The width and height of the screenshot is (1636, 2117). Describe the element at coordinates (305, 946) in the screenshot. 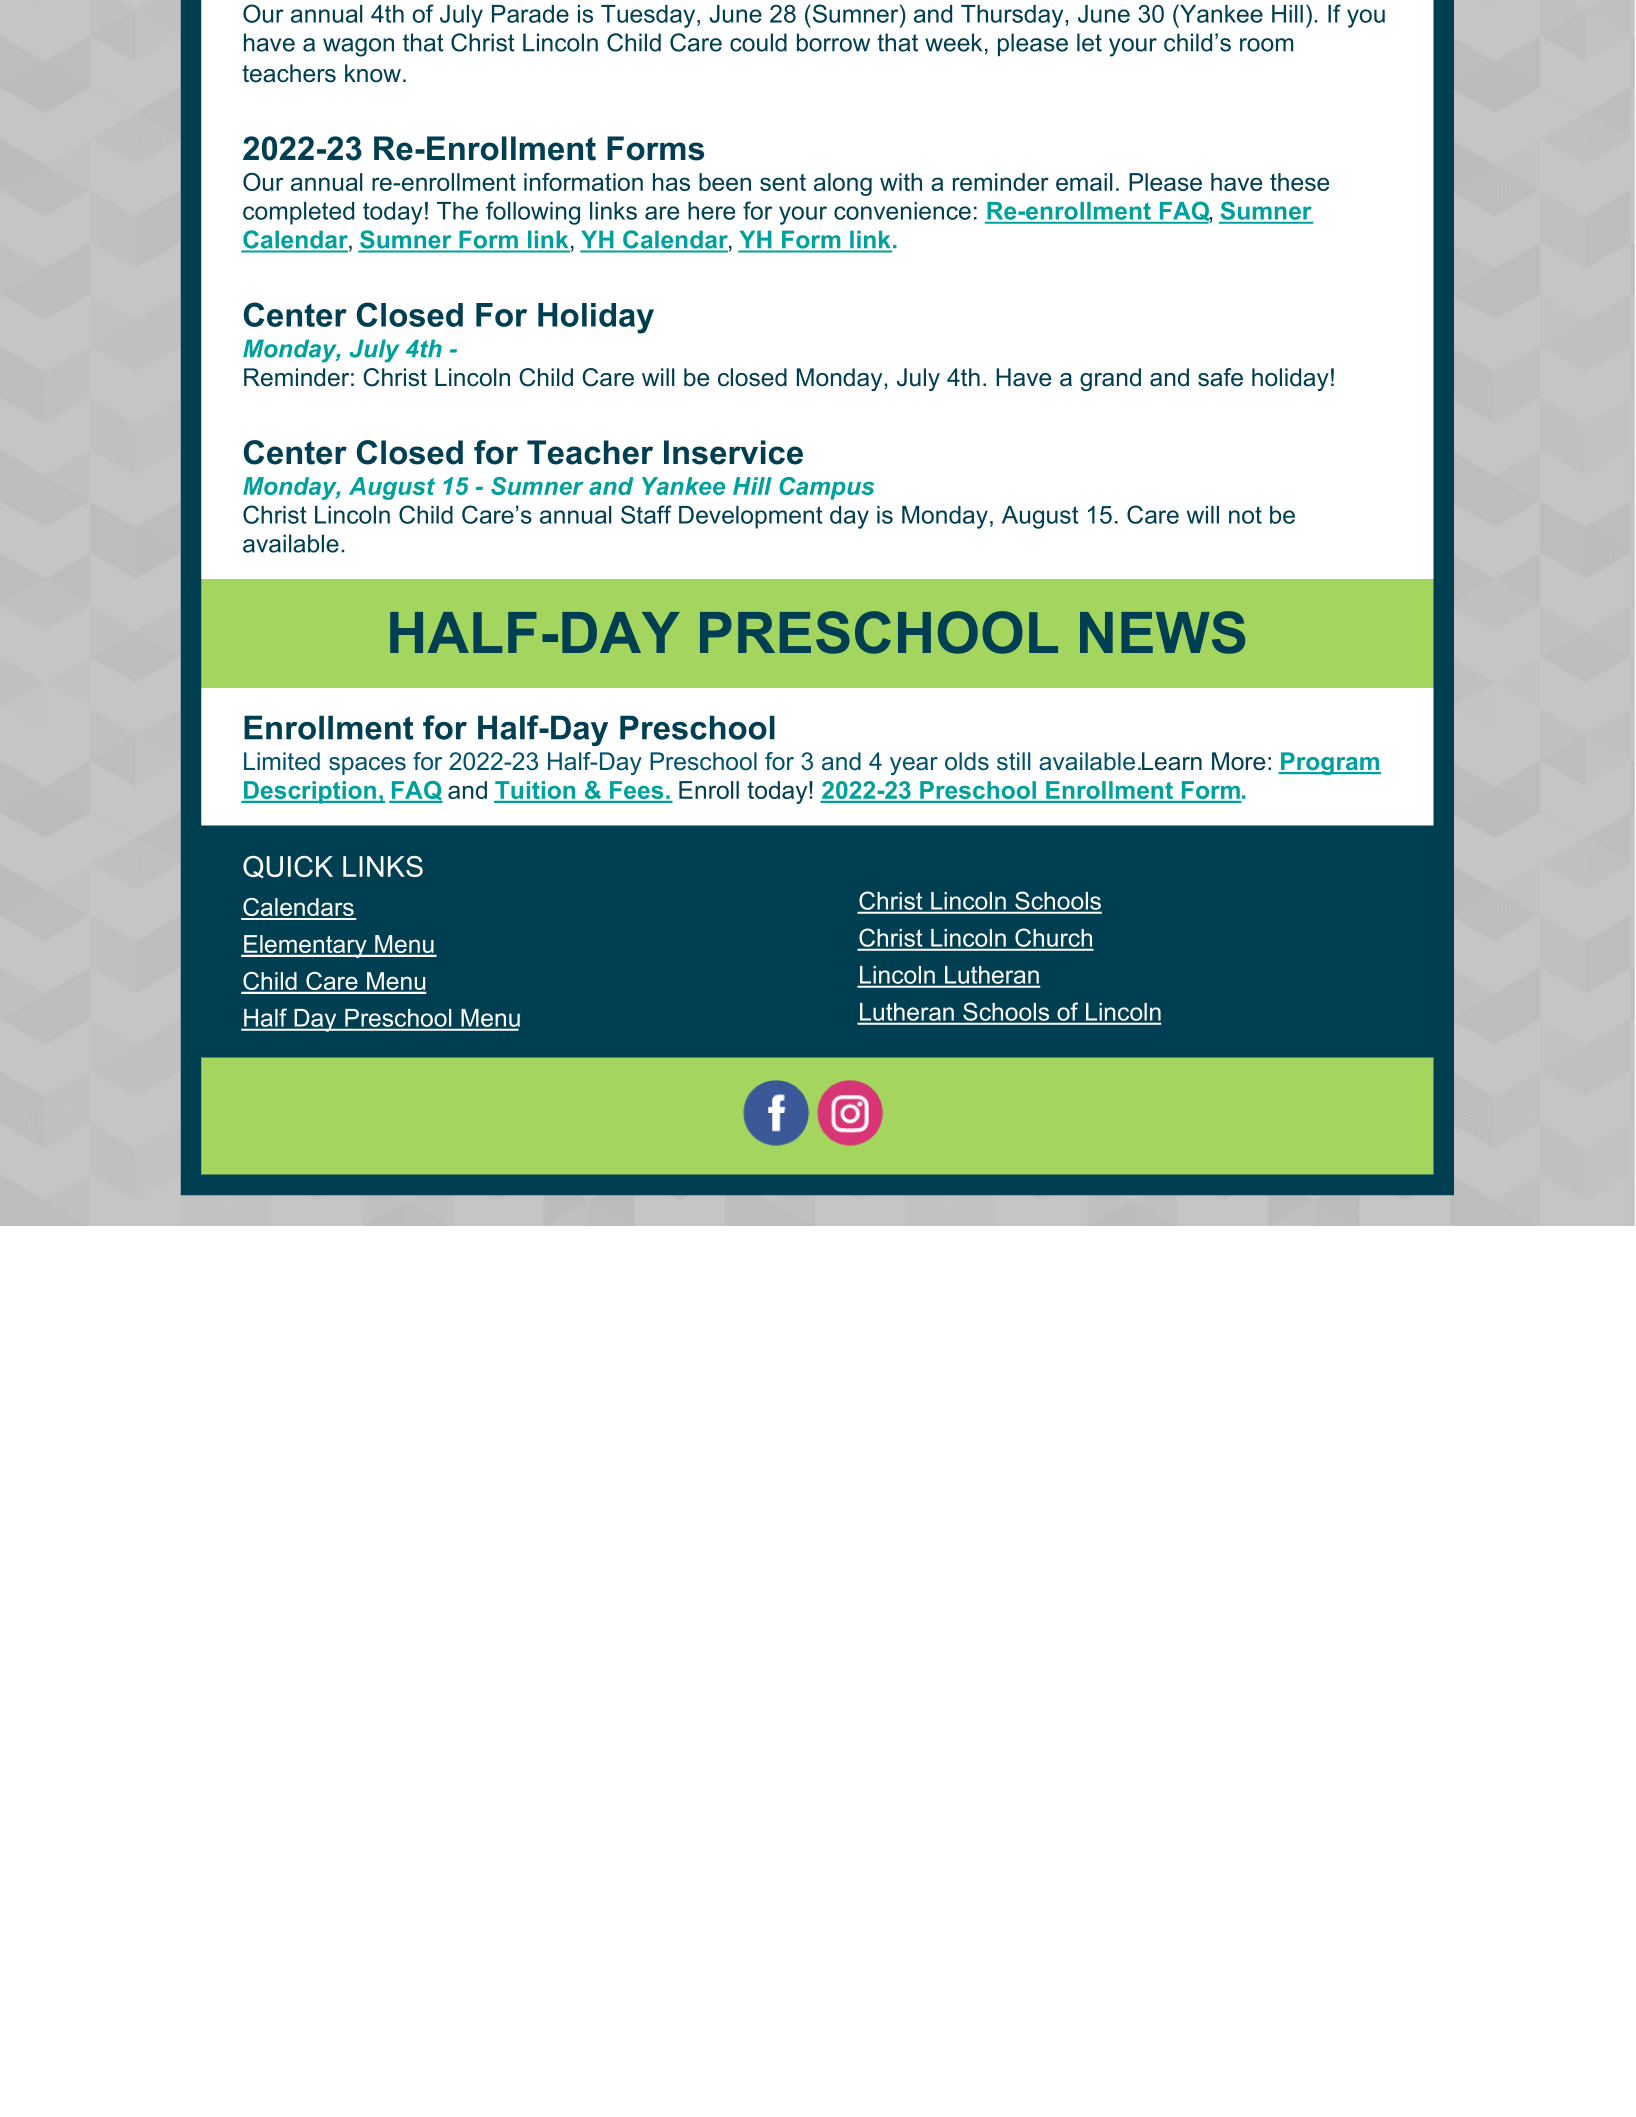

I see `Elementary` at that location.
